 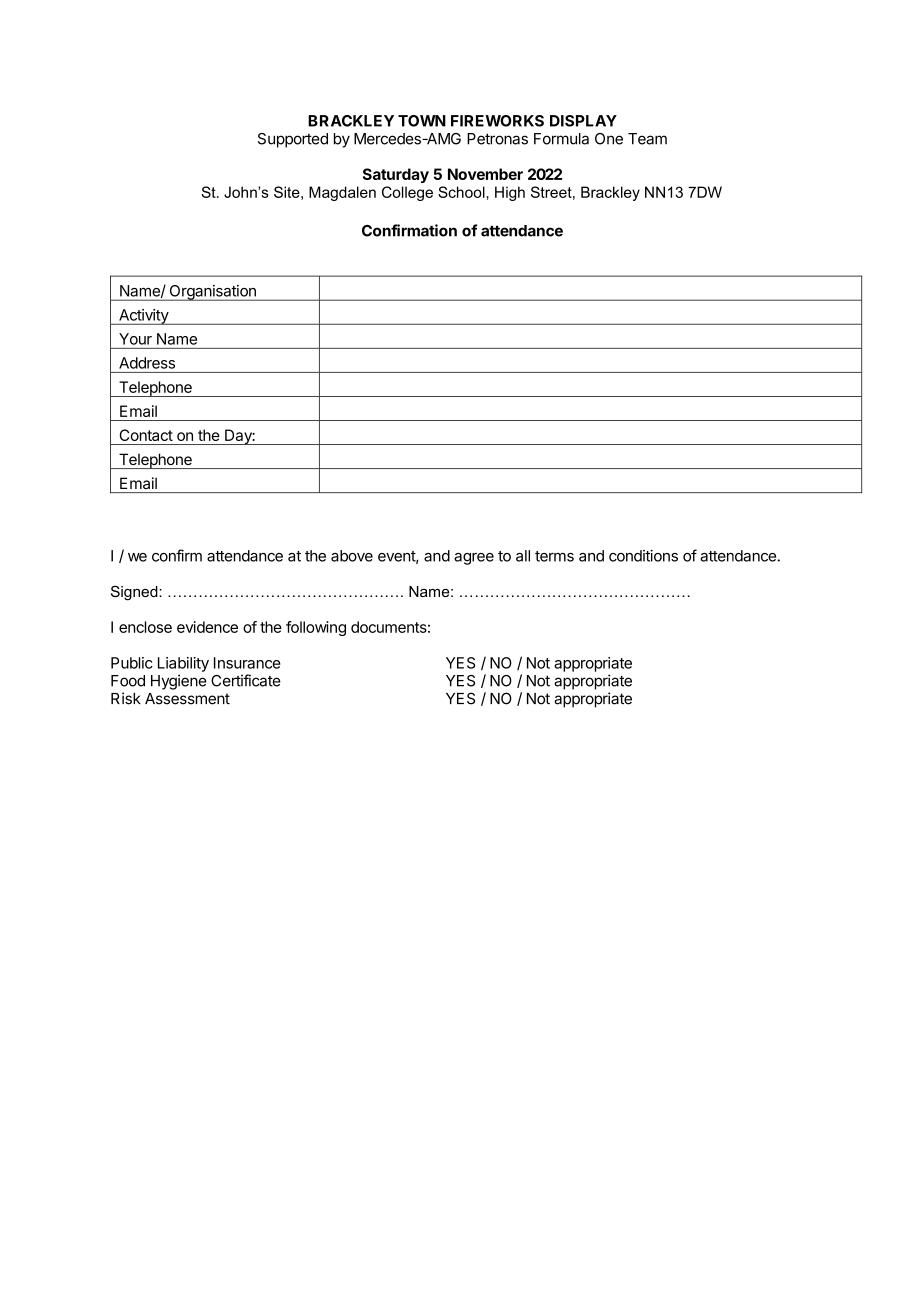 I want to click on following, so click(x=316, y=628).
